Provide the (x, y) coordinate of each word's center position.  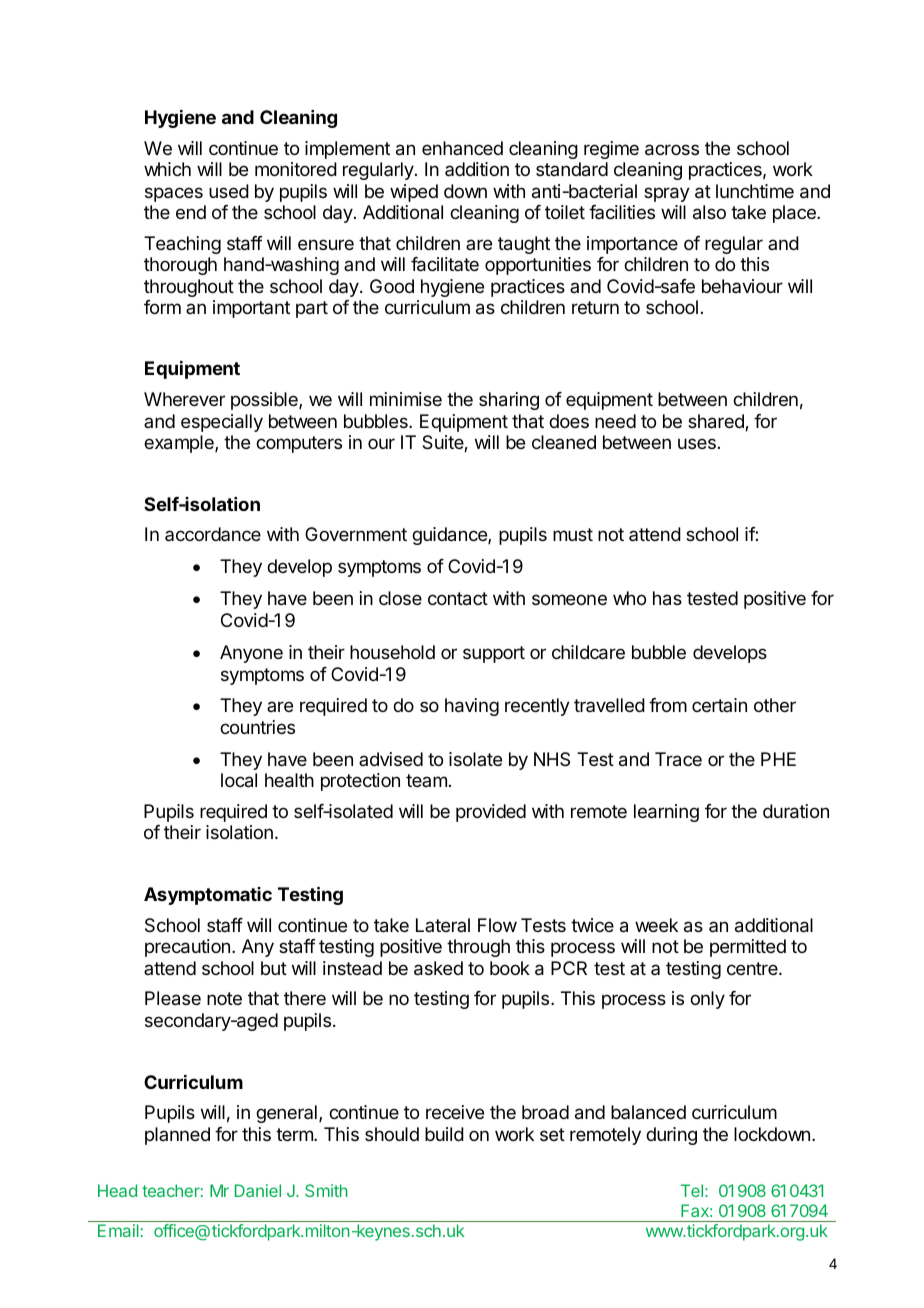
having (472, 707)
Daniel (258, 1190)
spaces (174, 194)
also (709, 212)
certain (719, 705)
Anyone (251, 654)
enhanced (462, 148)
